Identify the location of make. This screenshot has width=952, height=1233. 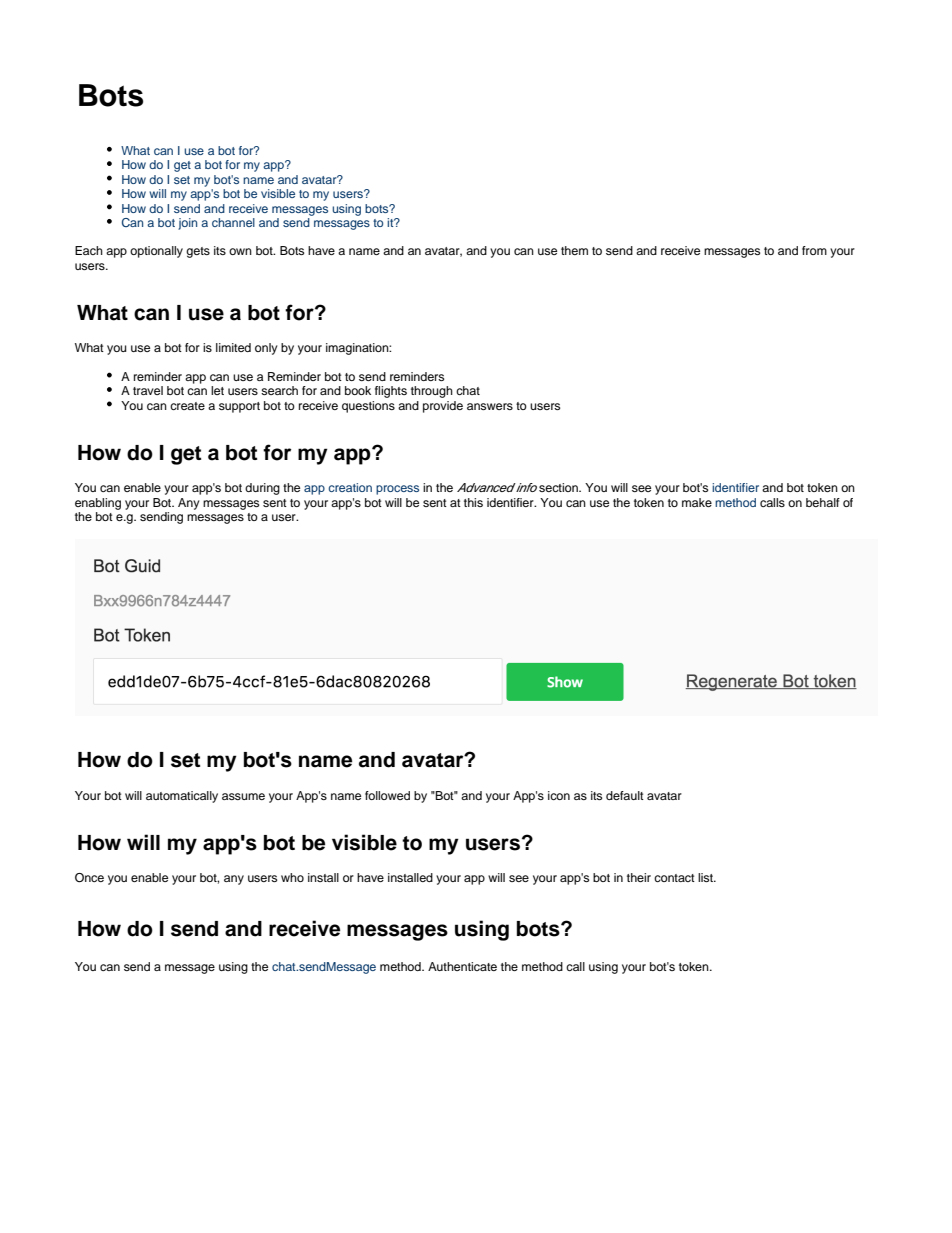
(697, 502).
